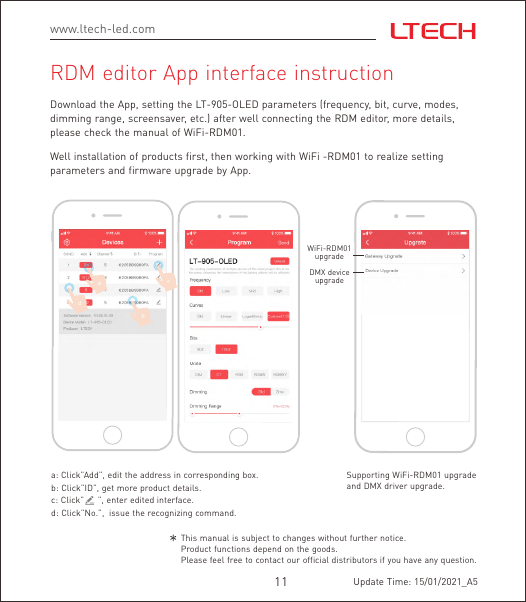  Describe the element at coordinates (108, 489) in the image. I see `get` at that location.
